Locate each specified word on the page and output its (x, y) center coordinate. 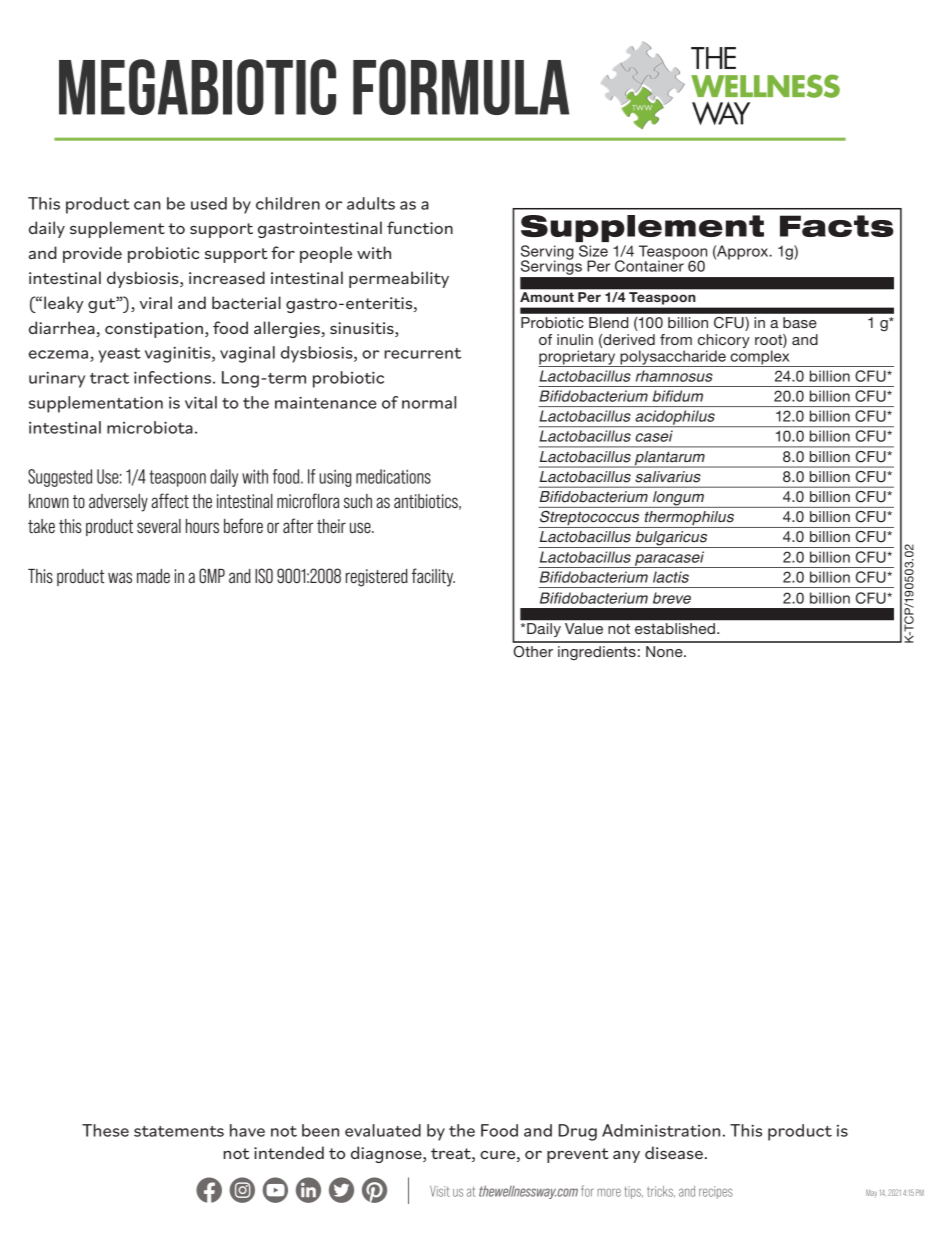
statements (179, 1131)
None (665, 651)
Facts (837, 226)
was (120, 577)
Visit (440, 1191)
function (420, 227)
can (147, 205)
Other (533, 652)
